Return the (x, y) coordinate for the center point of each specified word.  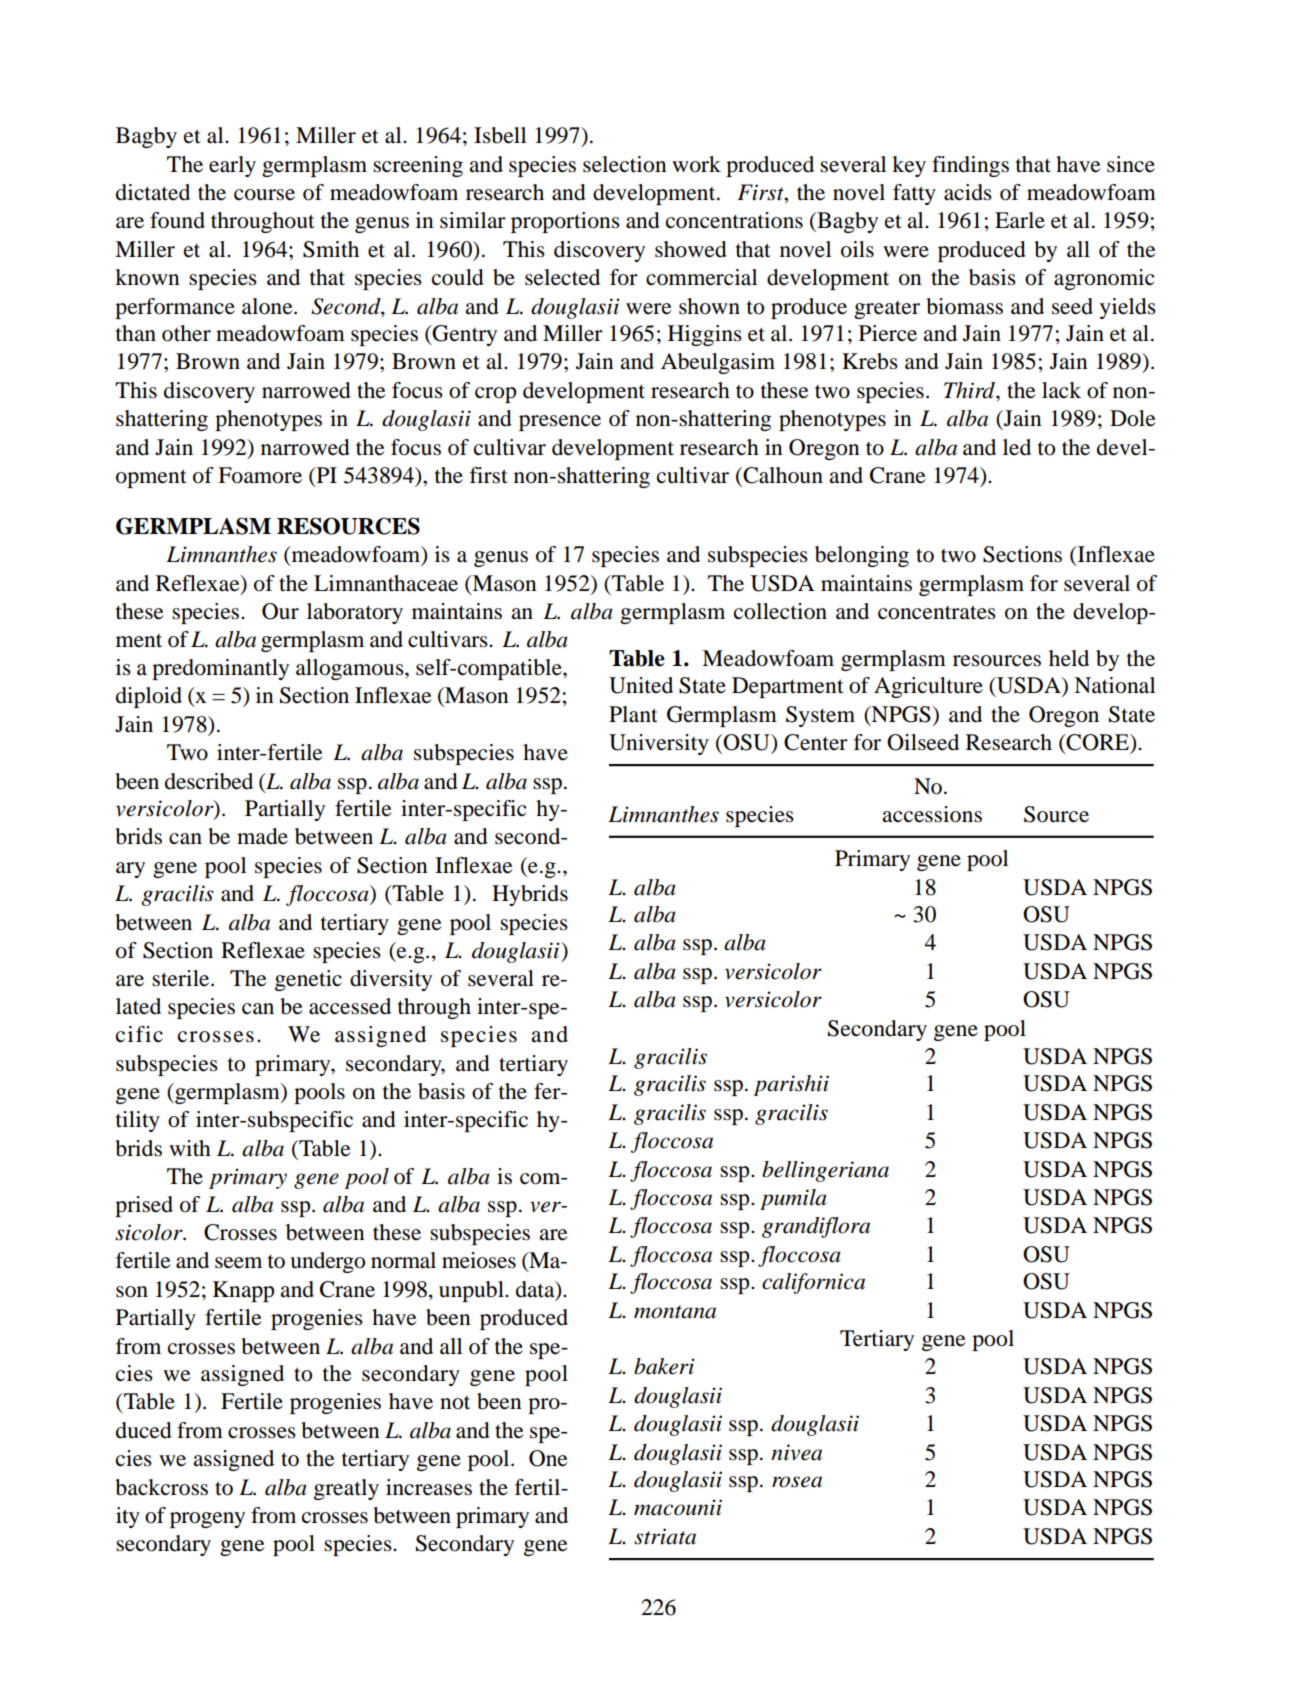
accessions (932, 814)
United (641, 685)
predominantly (220, 669)
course (264, 195)
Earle (1020, 220)
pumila (793, 1199)
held (1069, 658)
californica (813, 1283)
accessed (350, 1006)
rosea (797, 1482)
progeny (207, 1520)
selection (625, 164)
